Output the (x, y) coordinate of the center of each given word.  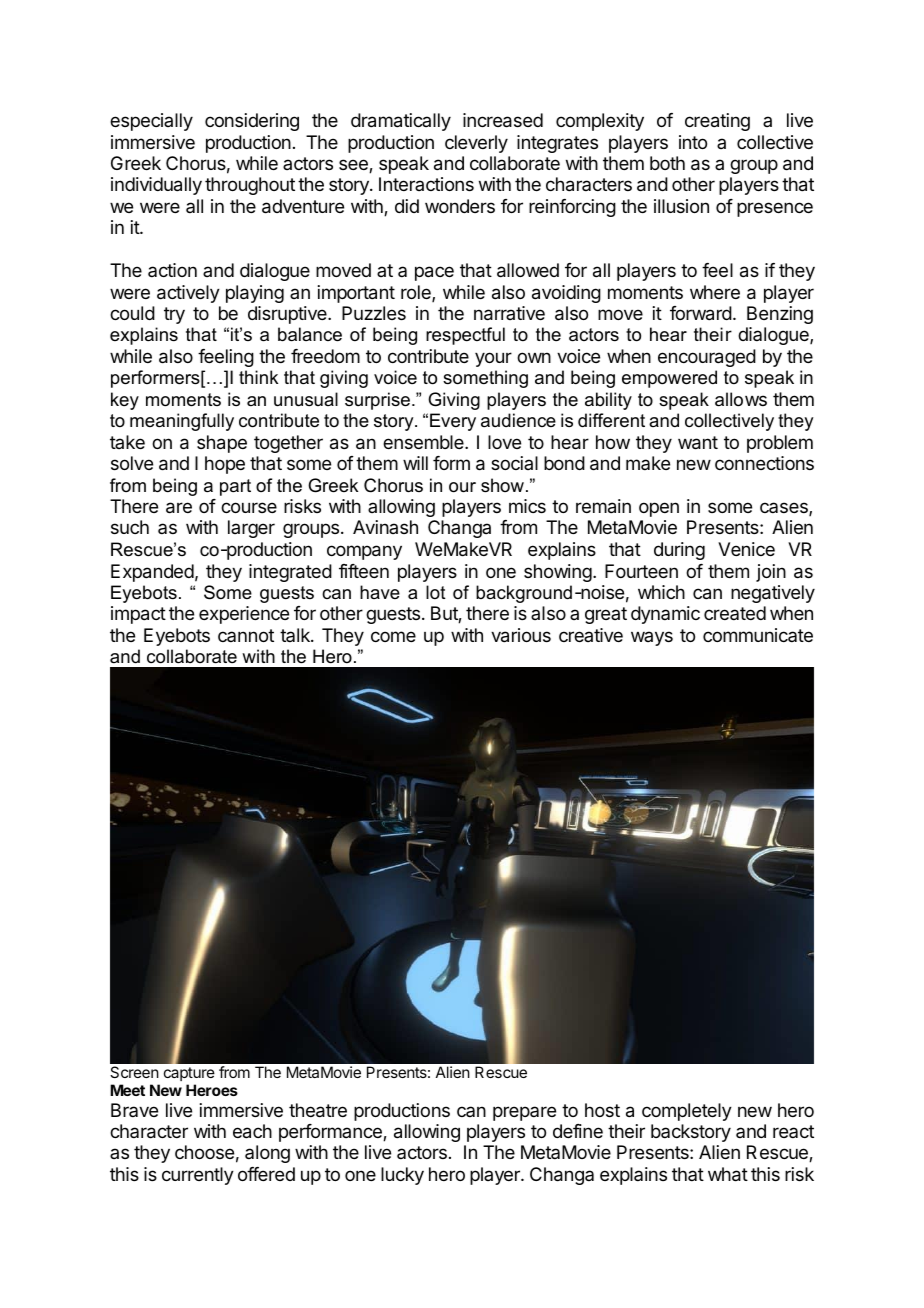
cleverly (476, 144)
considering (252, 122)
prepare (524, 1113)
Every (453, 422)
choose (204, 1152)
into (693, 142)
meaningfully (182, 422)
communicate (758, 635)
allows (741, 399)
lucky (402, 1176)
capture (189, 1074)
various (521, 635)
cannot (246, 635)
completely (687, 1112)
